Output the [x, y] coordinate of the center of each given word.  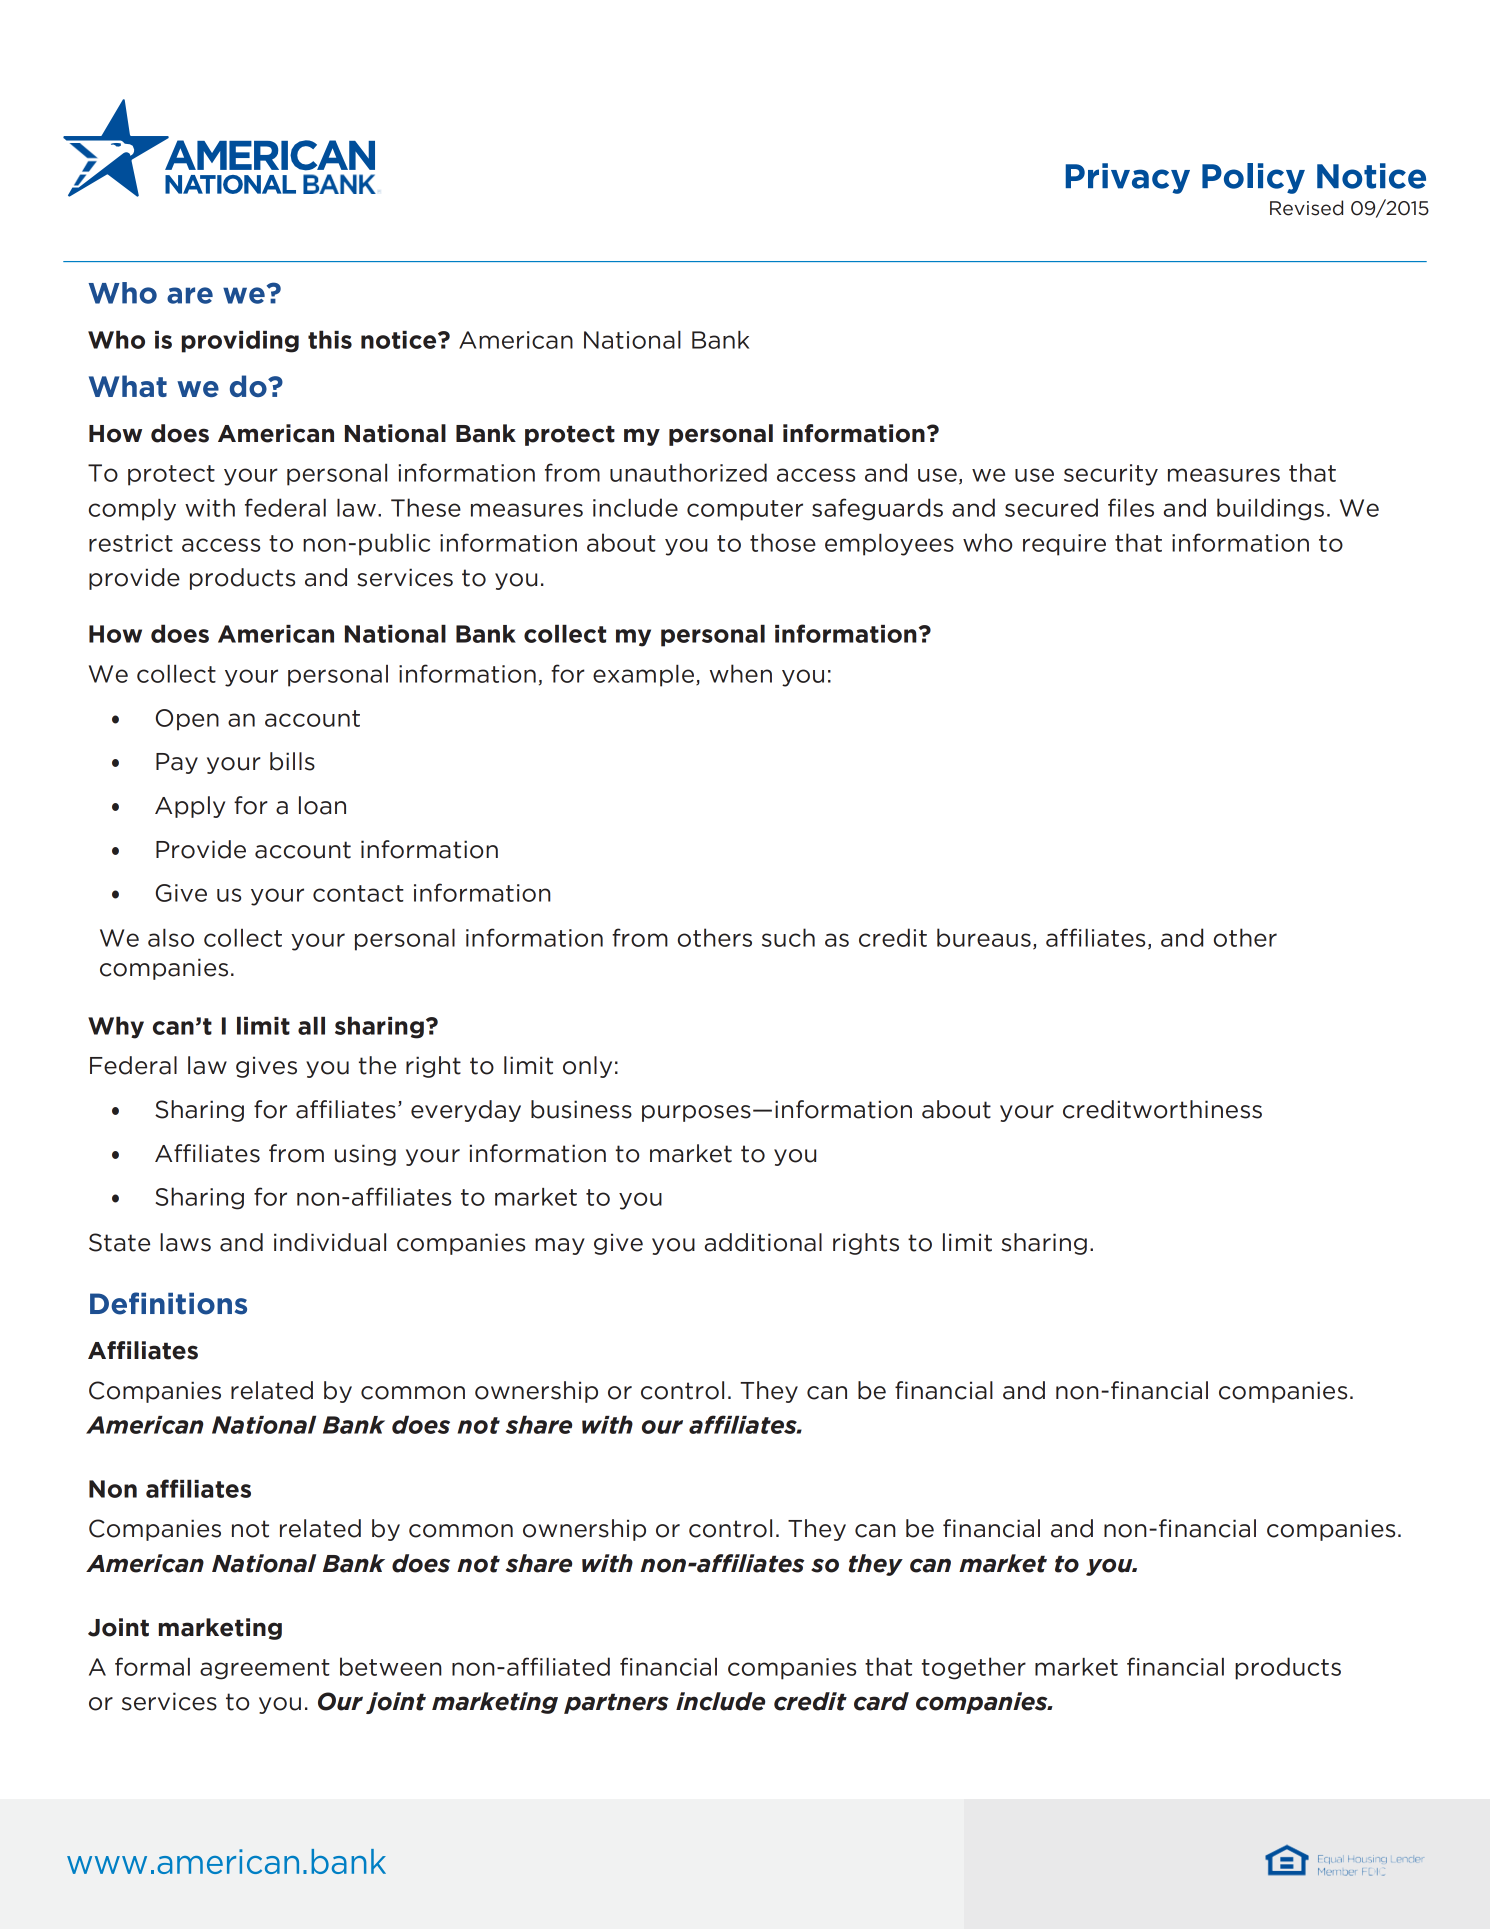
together [974, 1668]
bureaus [984, 937]
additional [763, 1242]
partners [616, 1703]
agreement [265, 1669]
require [1064, 545]
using [365, 1155]
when [741, 673]
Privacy [1128, 178]
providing [240, 341]
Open [187, 720]
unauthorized [688, 472]
